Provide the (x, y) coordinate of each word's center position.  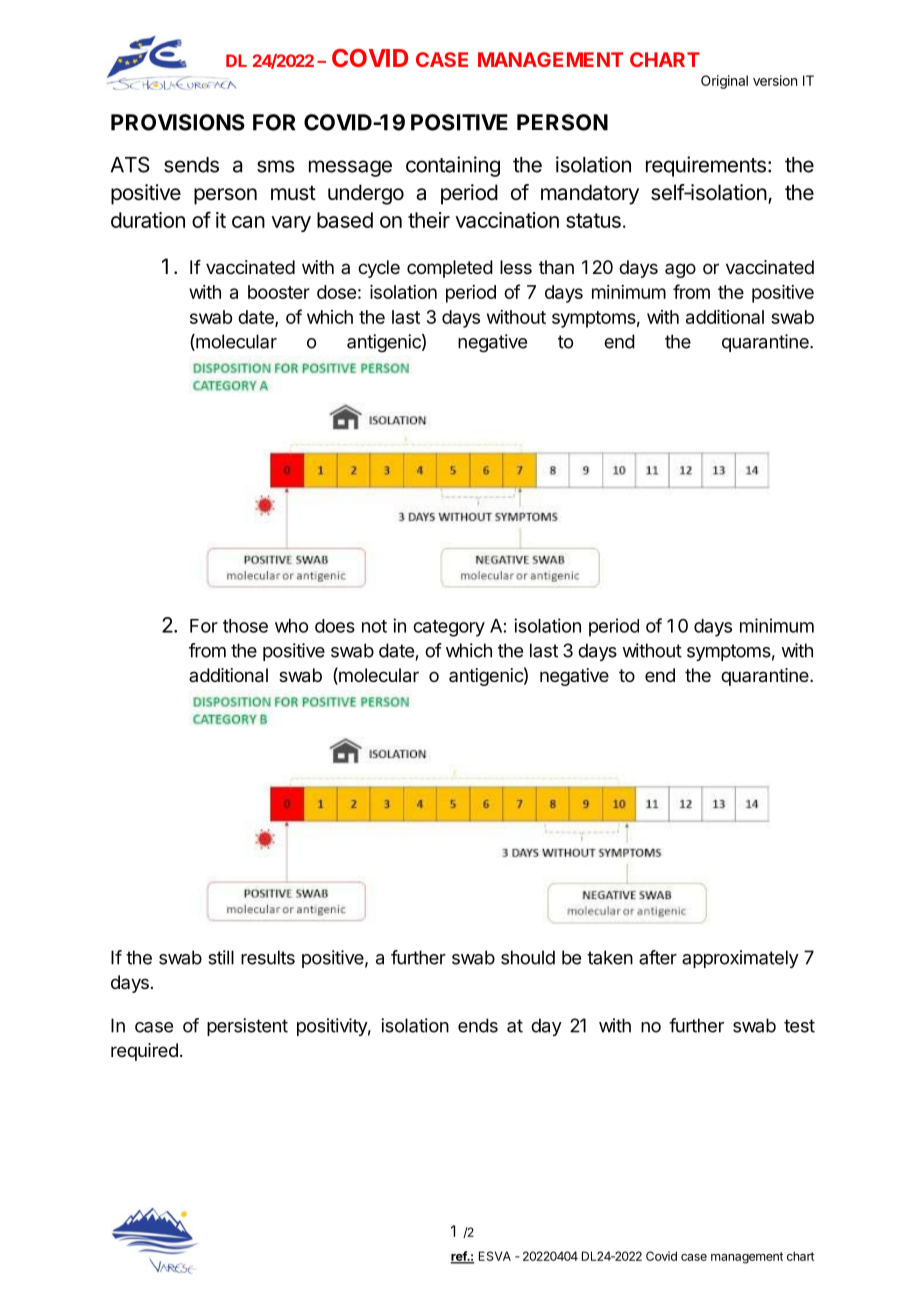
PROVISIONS (178, 122)
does (335, 626)
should (528, 957)
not (374, 626)
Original (724, 82)
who (291, 626)
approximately (740, 959)
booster (279, 292)
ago (680, 270)
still (221, 957)
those (245, 626)
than (556, 267)
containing (453, 166)
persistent (247, 1027)
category (449, 628)
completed (450, 269)
